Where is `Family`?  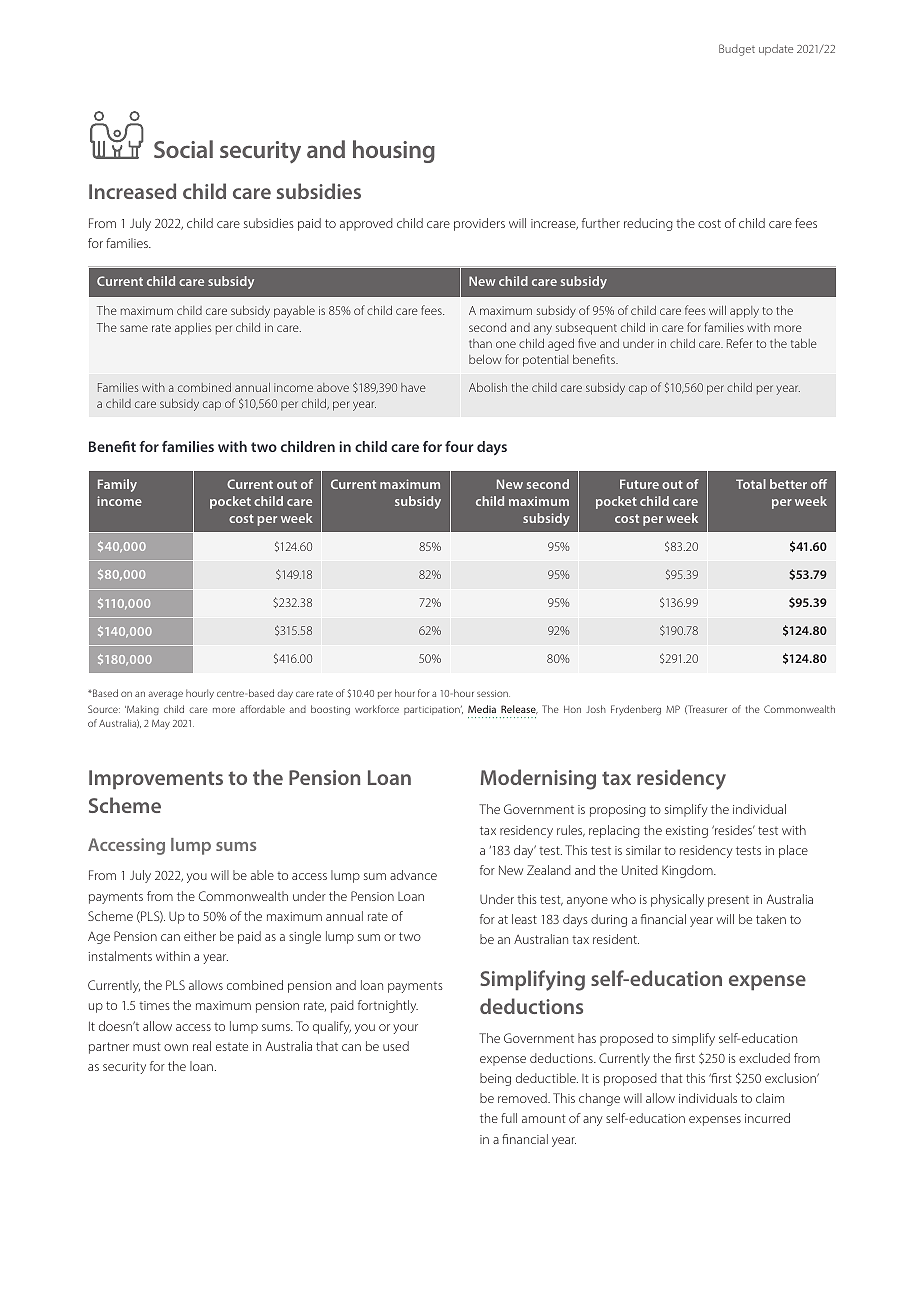
Family is located at coordinates (117, 485).
